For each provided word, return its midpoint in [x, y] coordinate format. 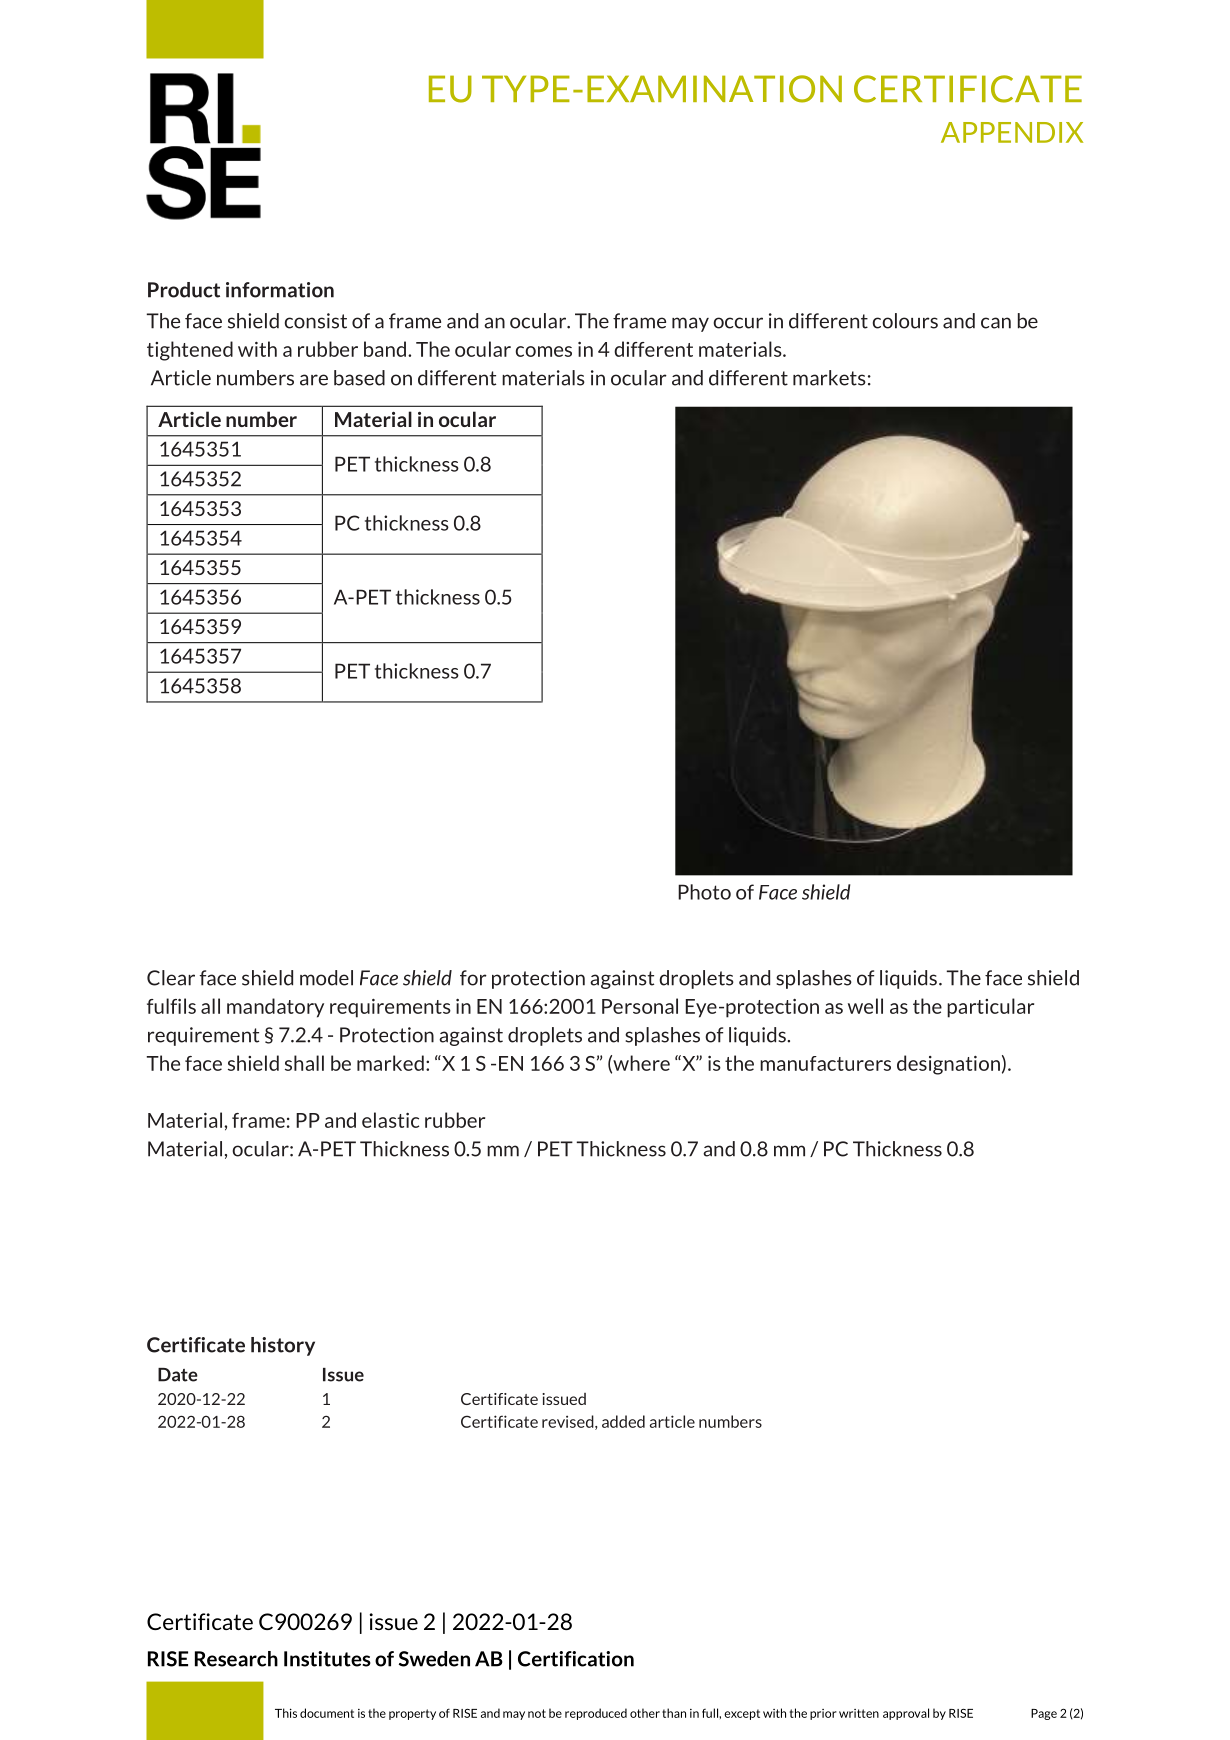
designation [948, 1065]
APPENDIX [1012, 132]
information [280, 290]
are [314, 380]
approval [906, 1714]
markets [829, 378]
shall [304, 1063]
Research [236, 1659]
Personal [640, 1006]
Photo [704, 892]
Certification [576, 1659]
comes [544, 351]
